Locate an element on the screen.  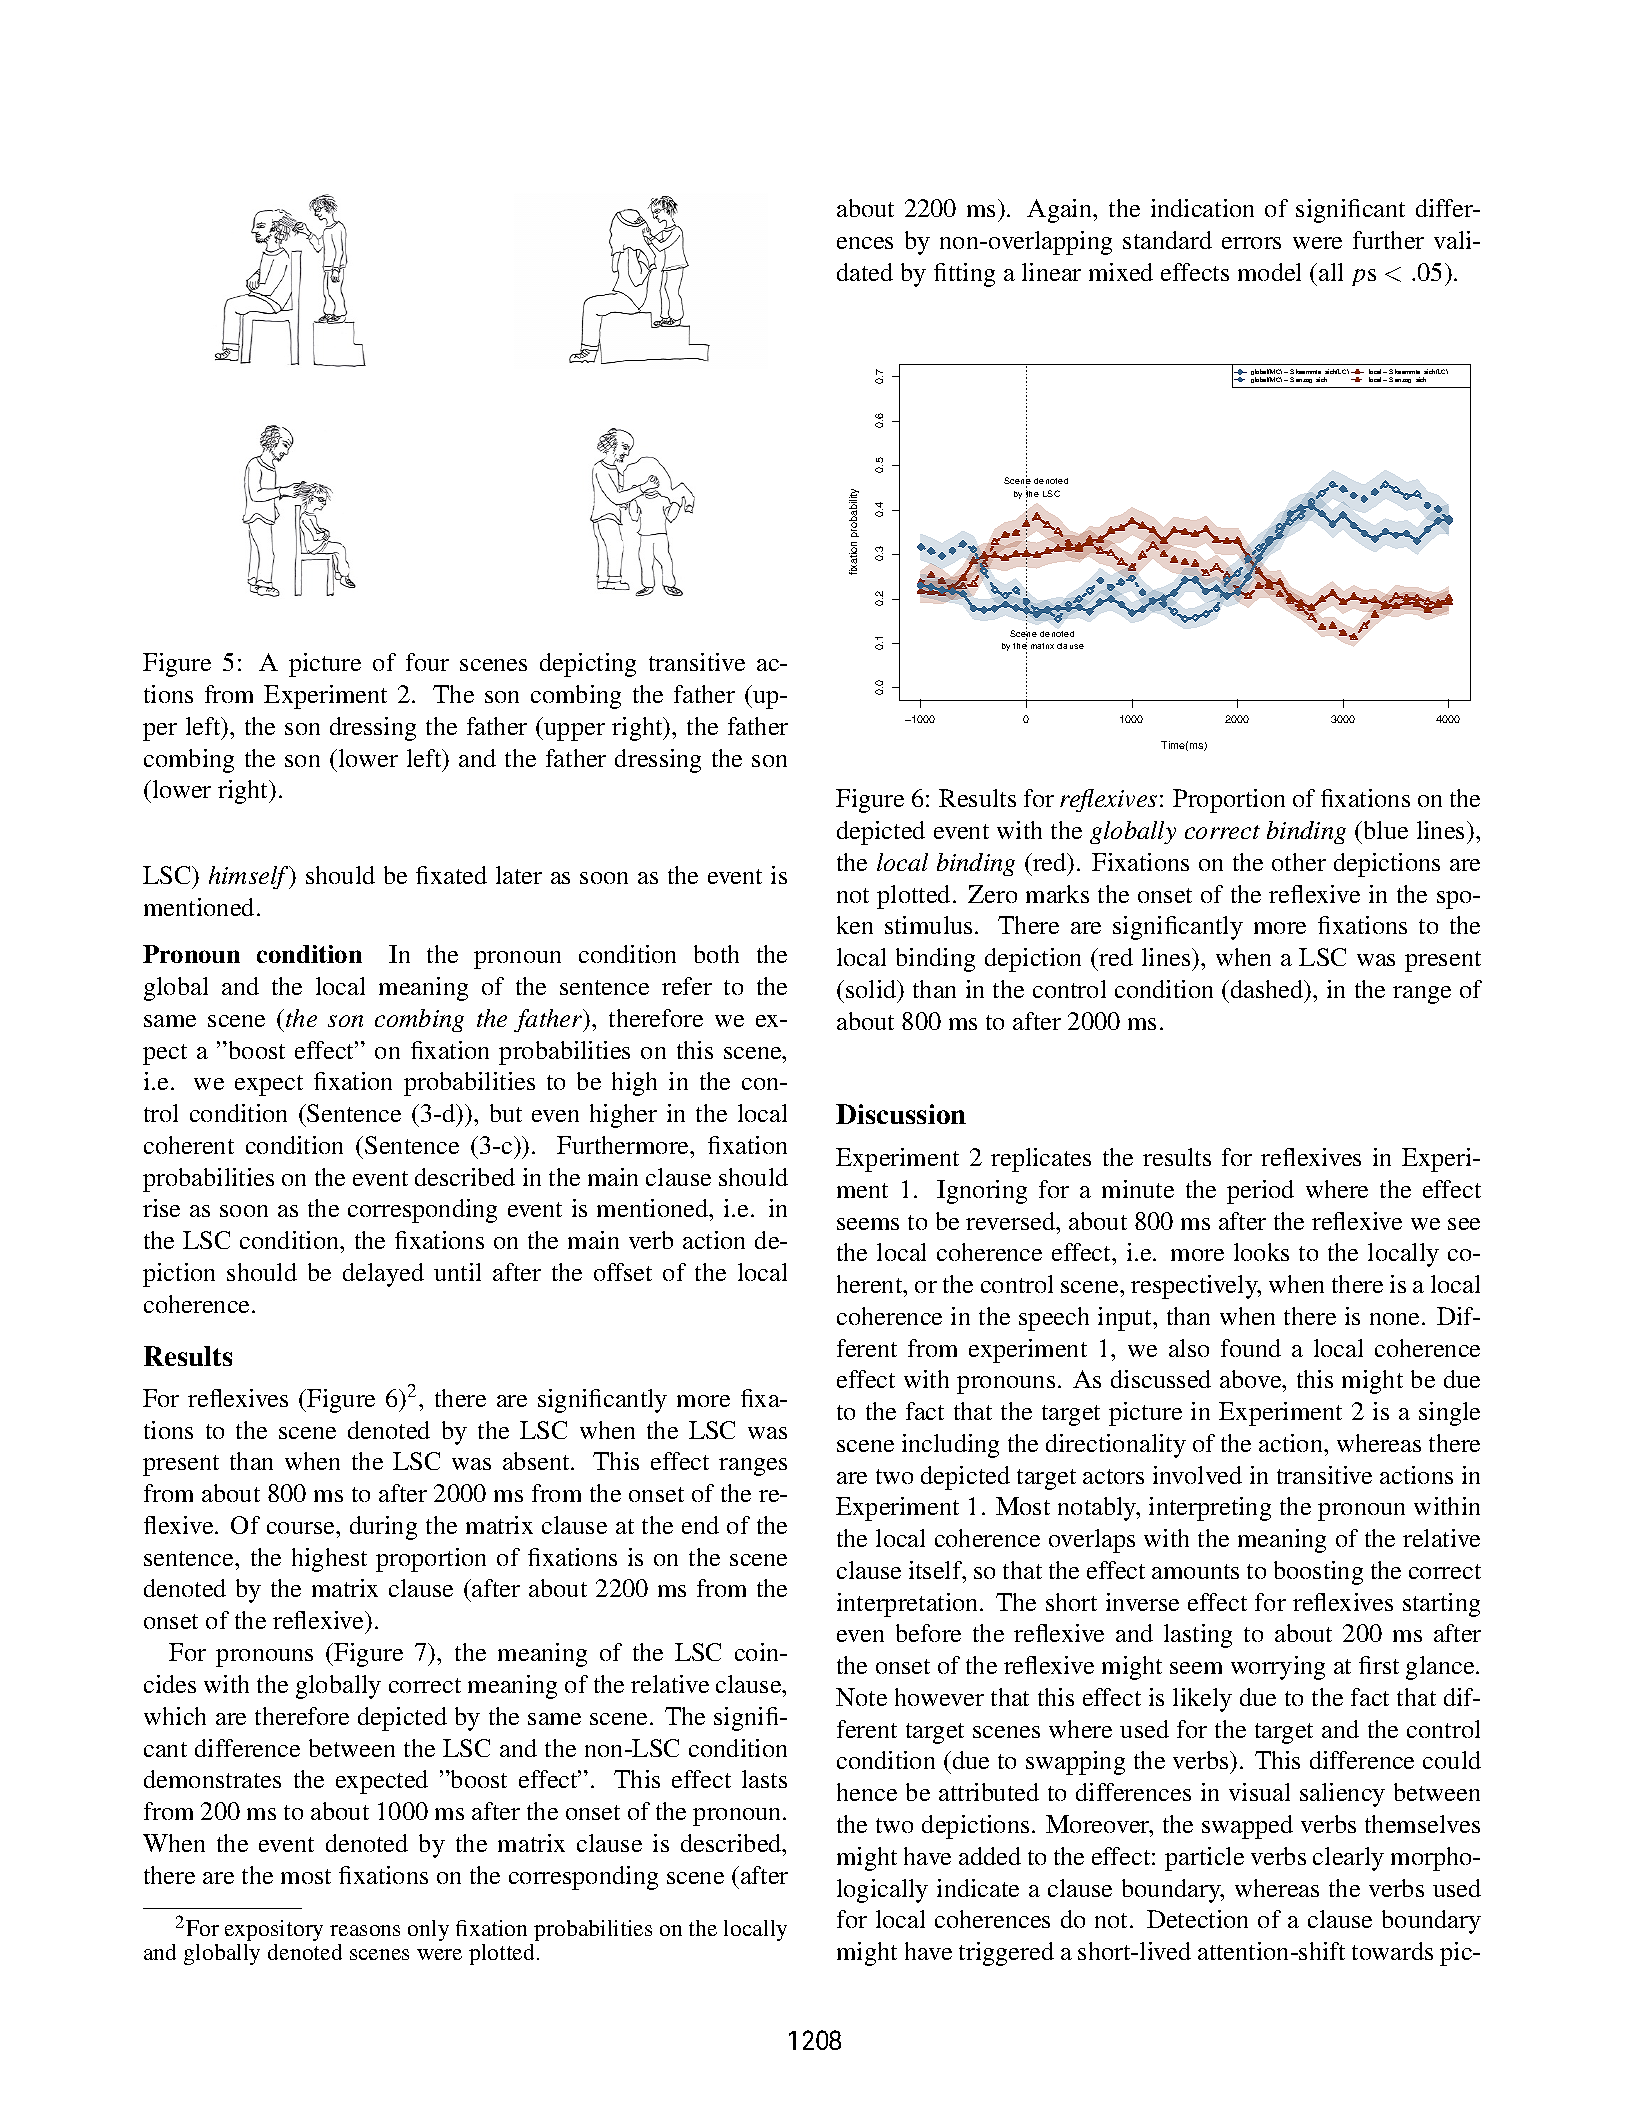
delayed is located at coordinates (383, 1275).
